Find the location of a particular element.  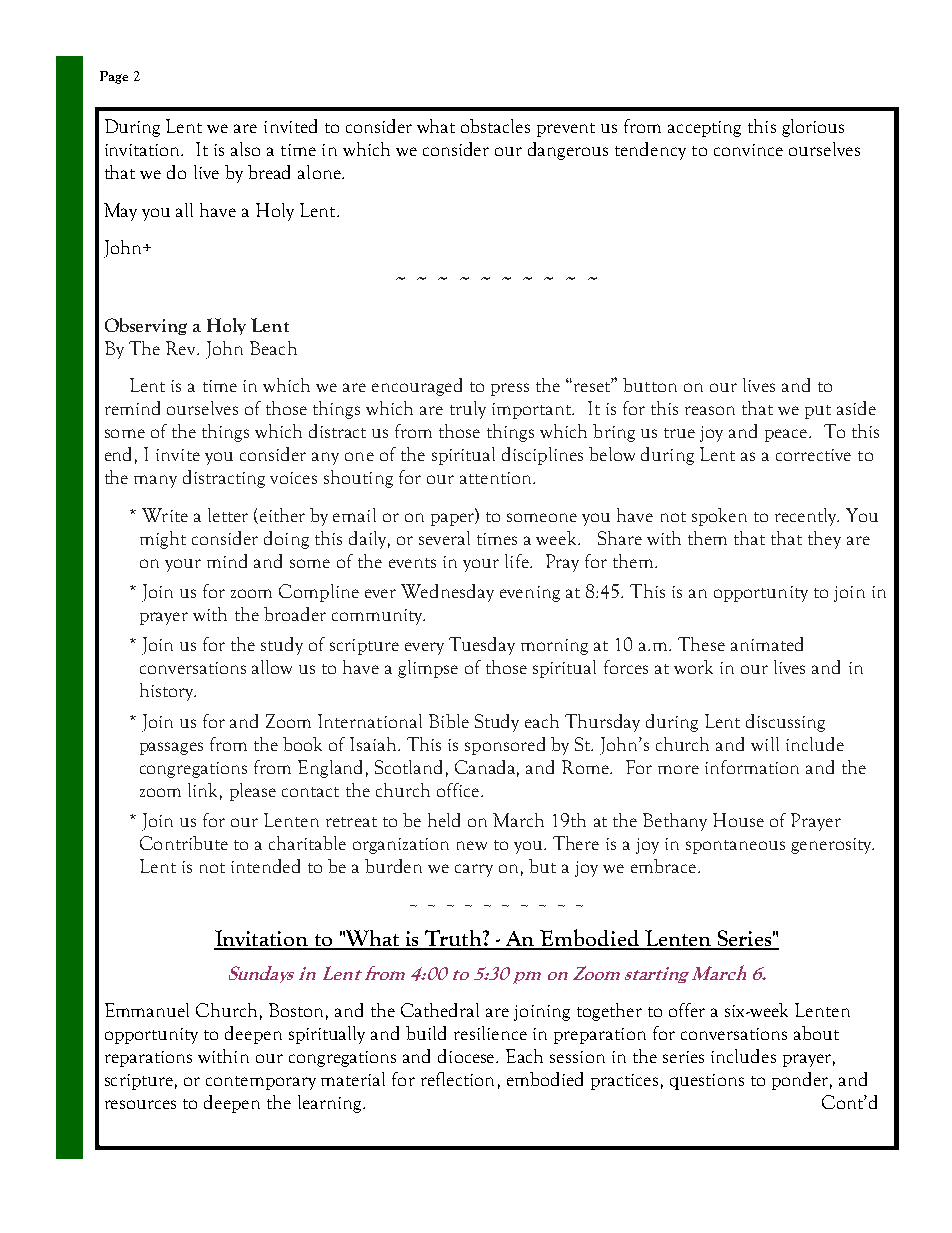

reparations is located at coordinates (148, 1059).
